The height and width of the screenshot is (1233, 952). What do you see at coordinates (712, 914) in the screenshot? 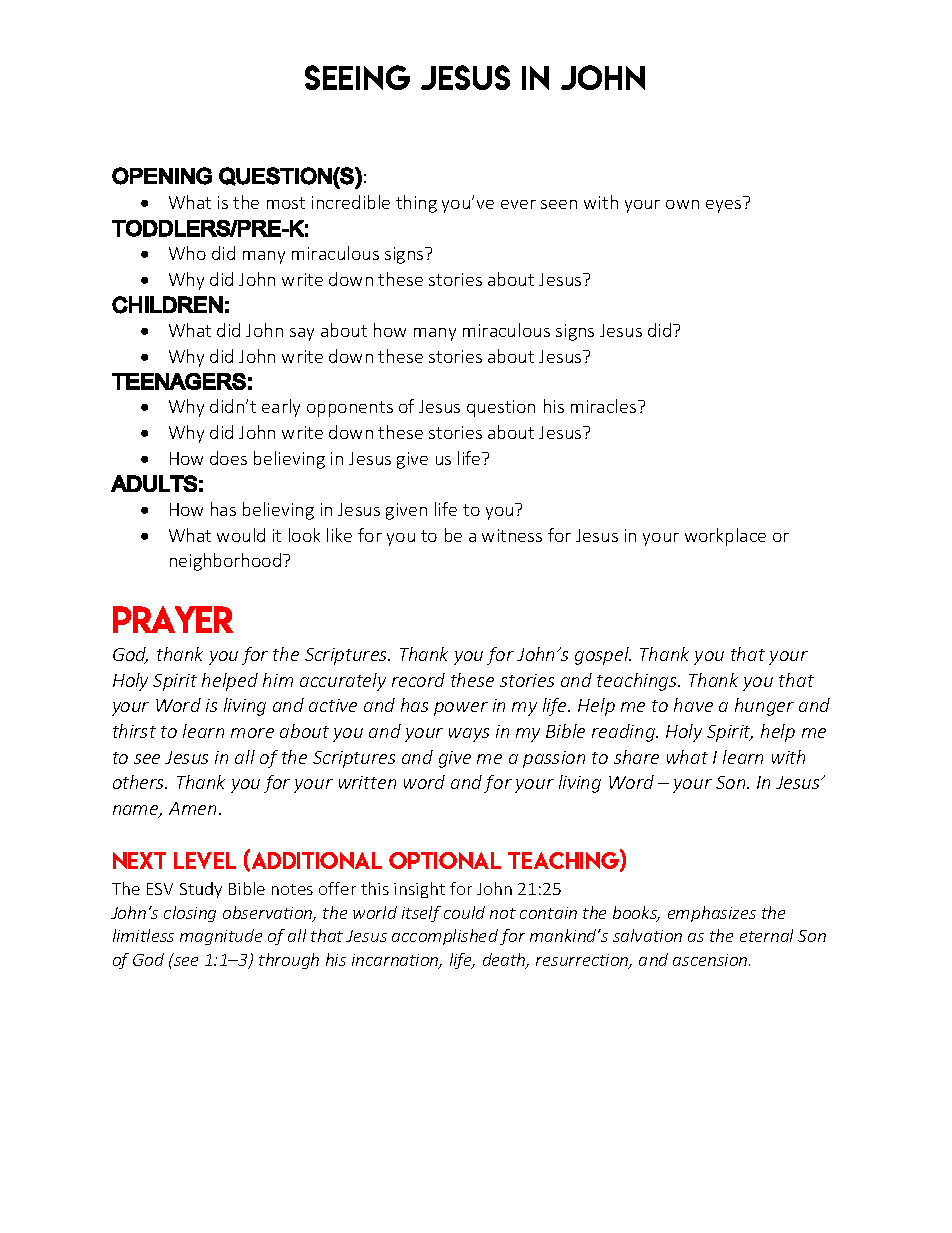
I see `emphasizes` at bounding box center [712, 914].
